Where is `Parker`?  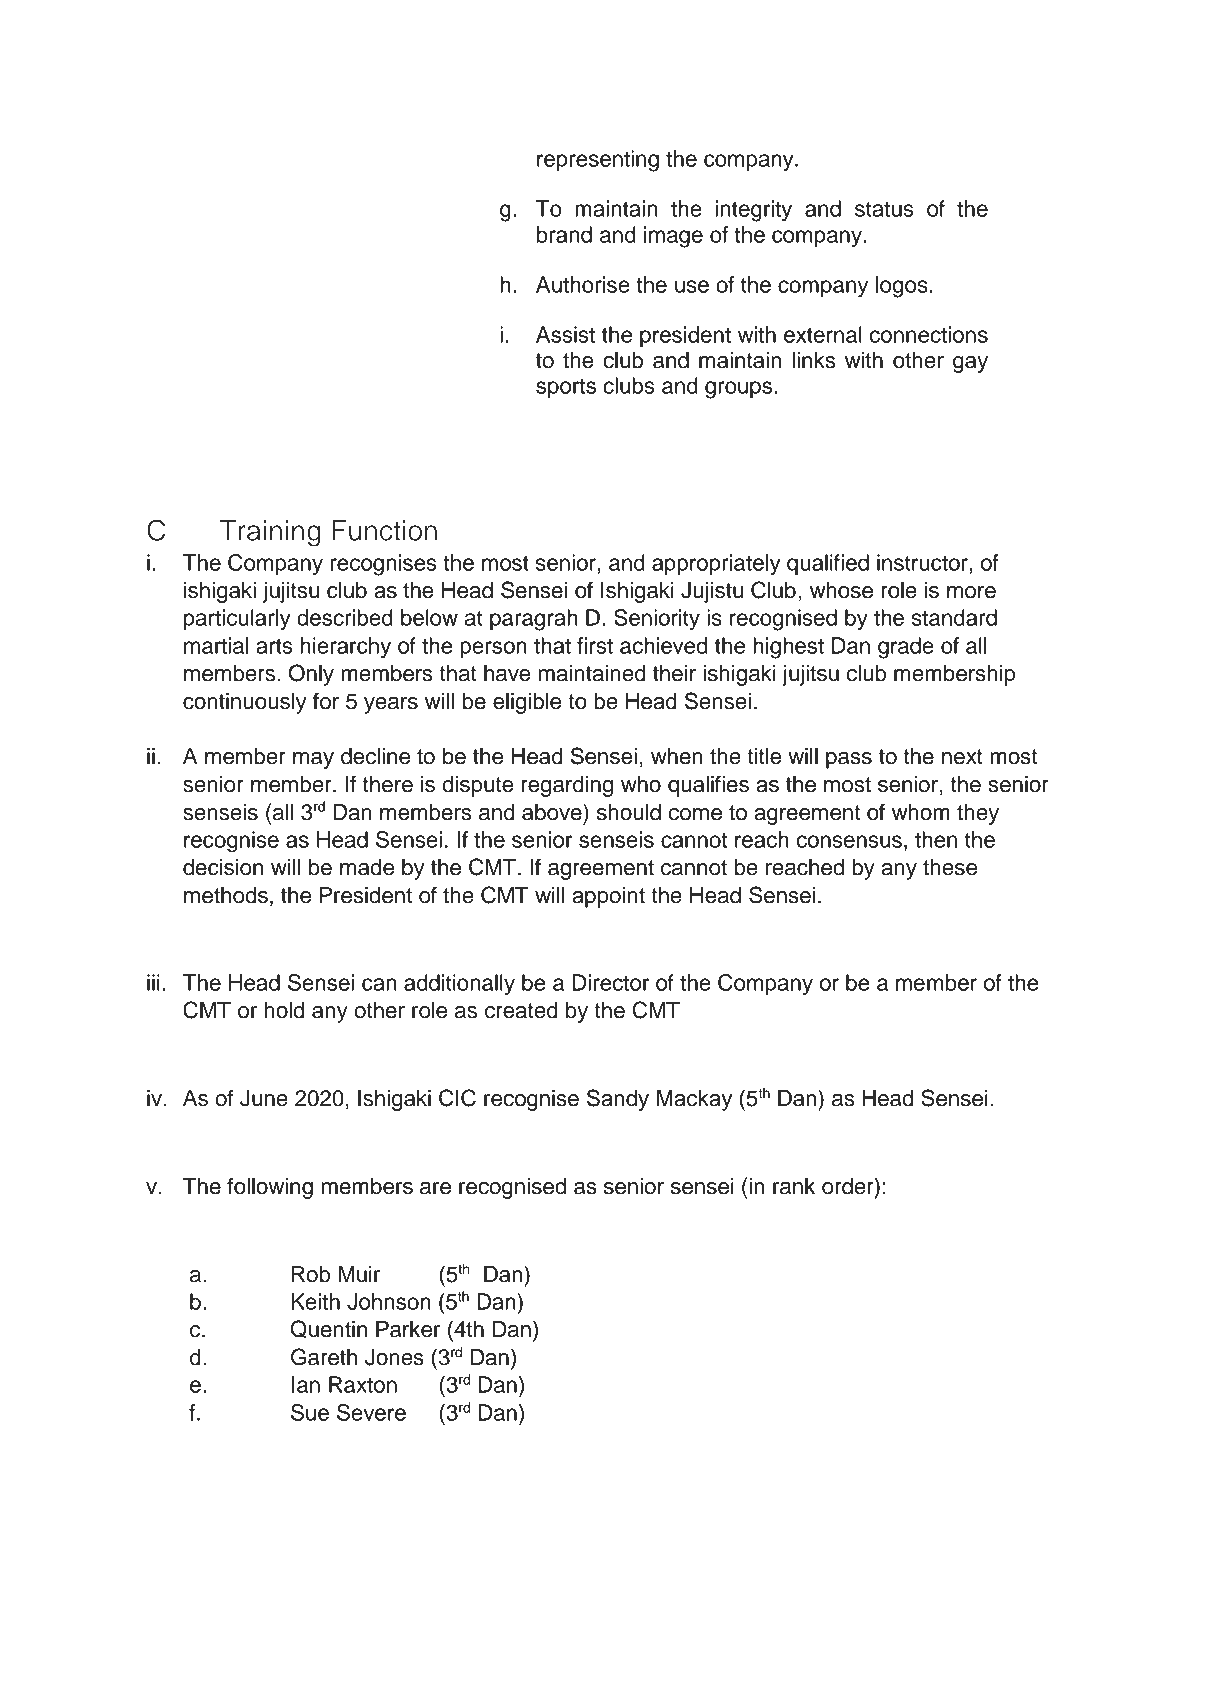
Parker is located at coordinates (408, 1329).
